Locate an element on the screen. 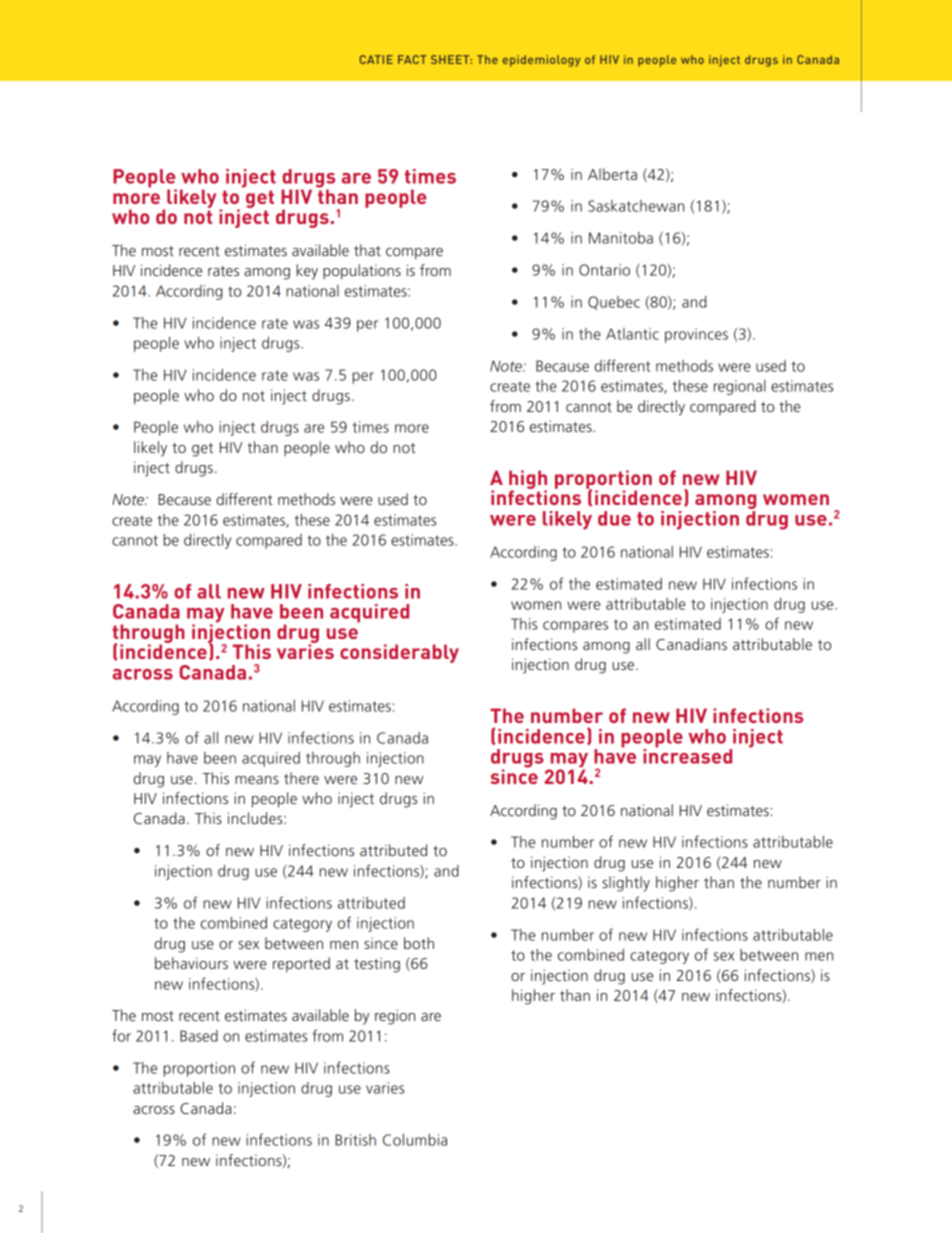  Atlantic is located at coordinates (632, 334).
